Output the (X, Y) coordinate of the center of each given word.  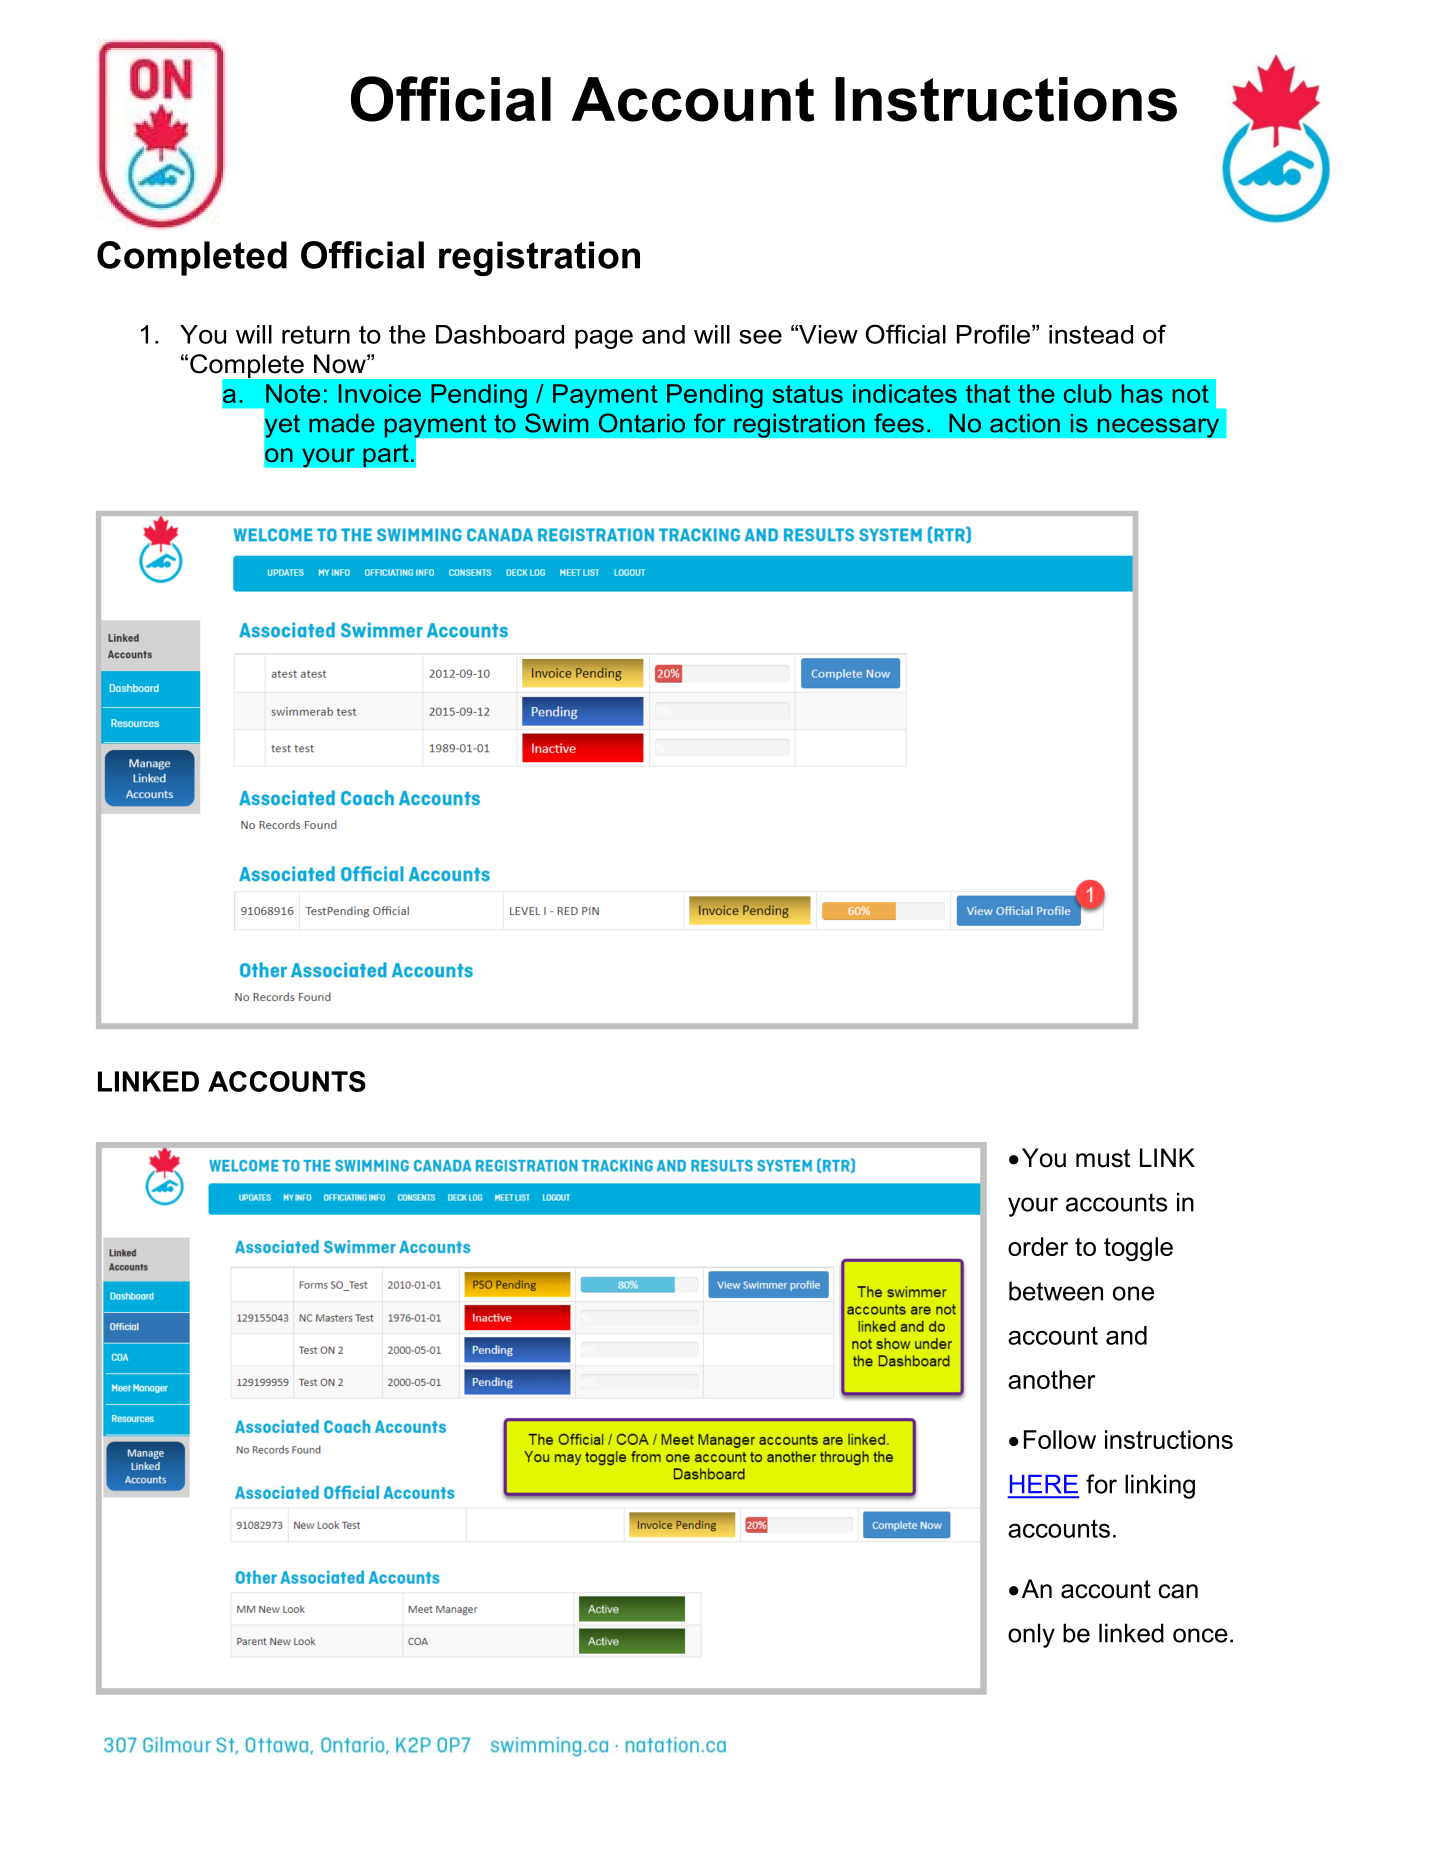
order (1038, 1246)
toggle (1138, 1249)
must (1103, 1158)
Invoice (380, 393)
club (1088, 393)
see (760, 337)
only (1031, 1635)
